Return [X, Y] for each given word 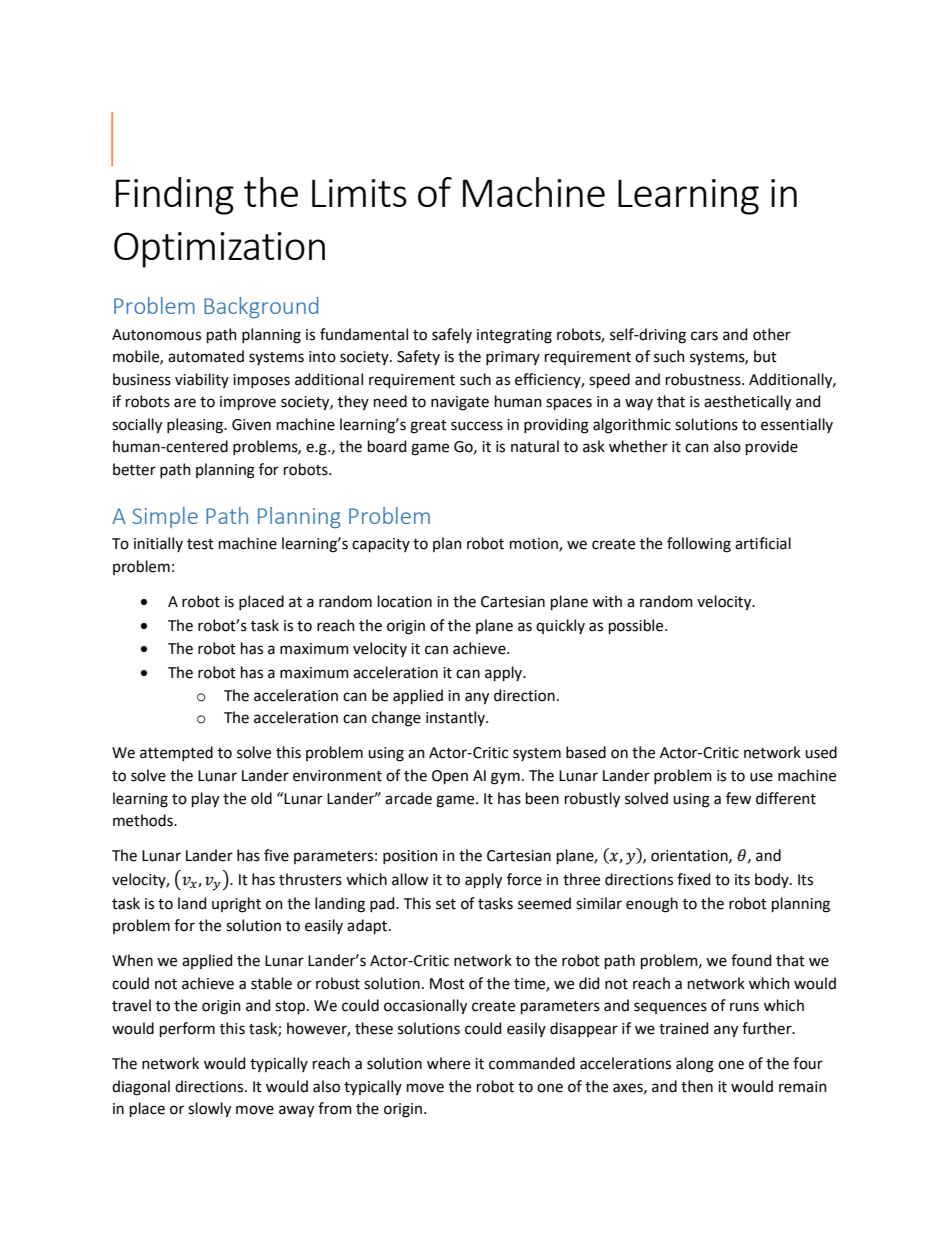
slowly [209, 1110]
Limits [359, 193]
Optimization [219, 250]
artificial [763, 543]
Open [450, 777]
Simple [165, 517]
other [772, 334]
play [205, 800]
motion [535, 545]
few [738, 798]
